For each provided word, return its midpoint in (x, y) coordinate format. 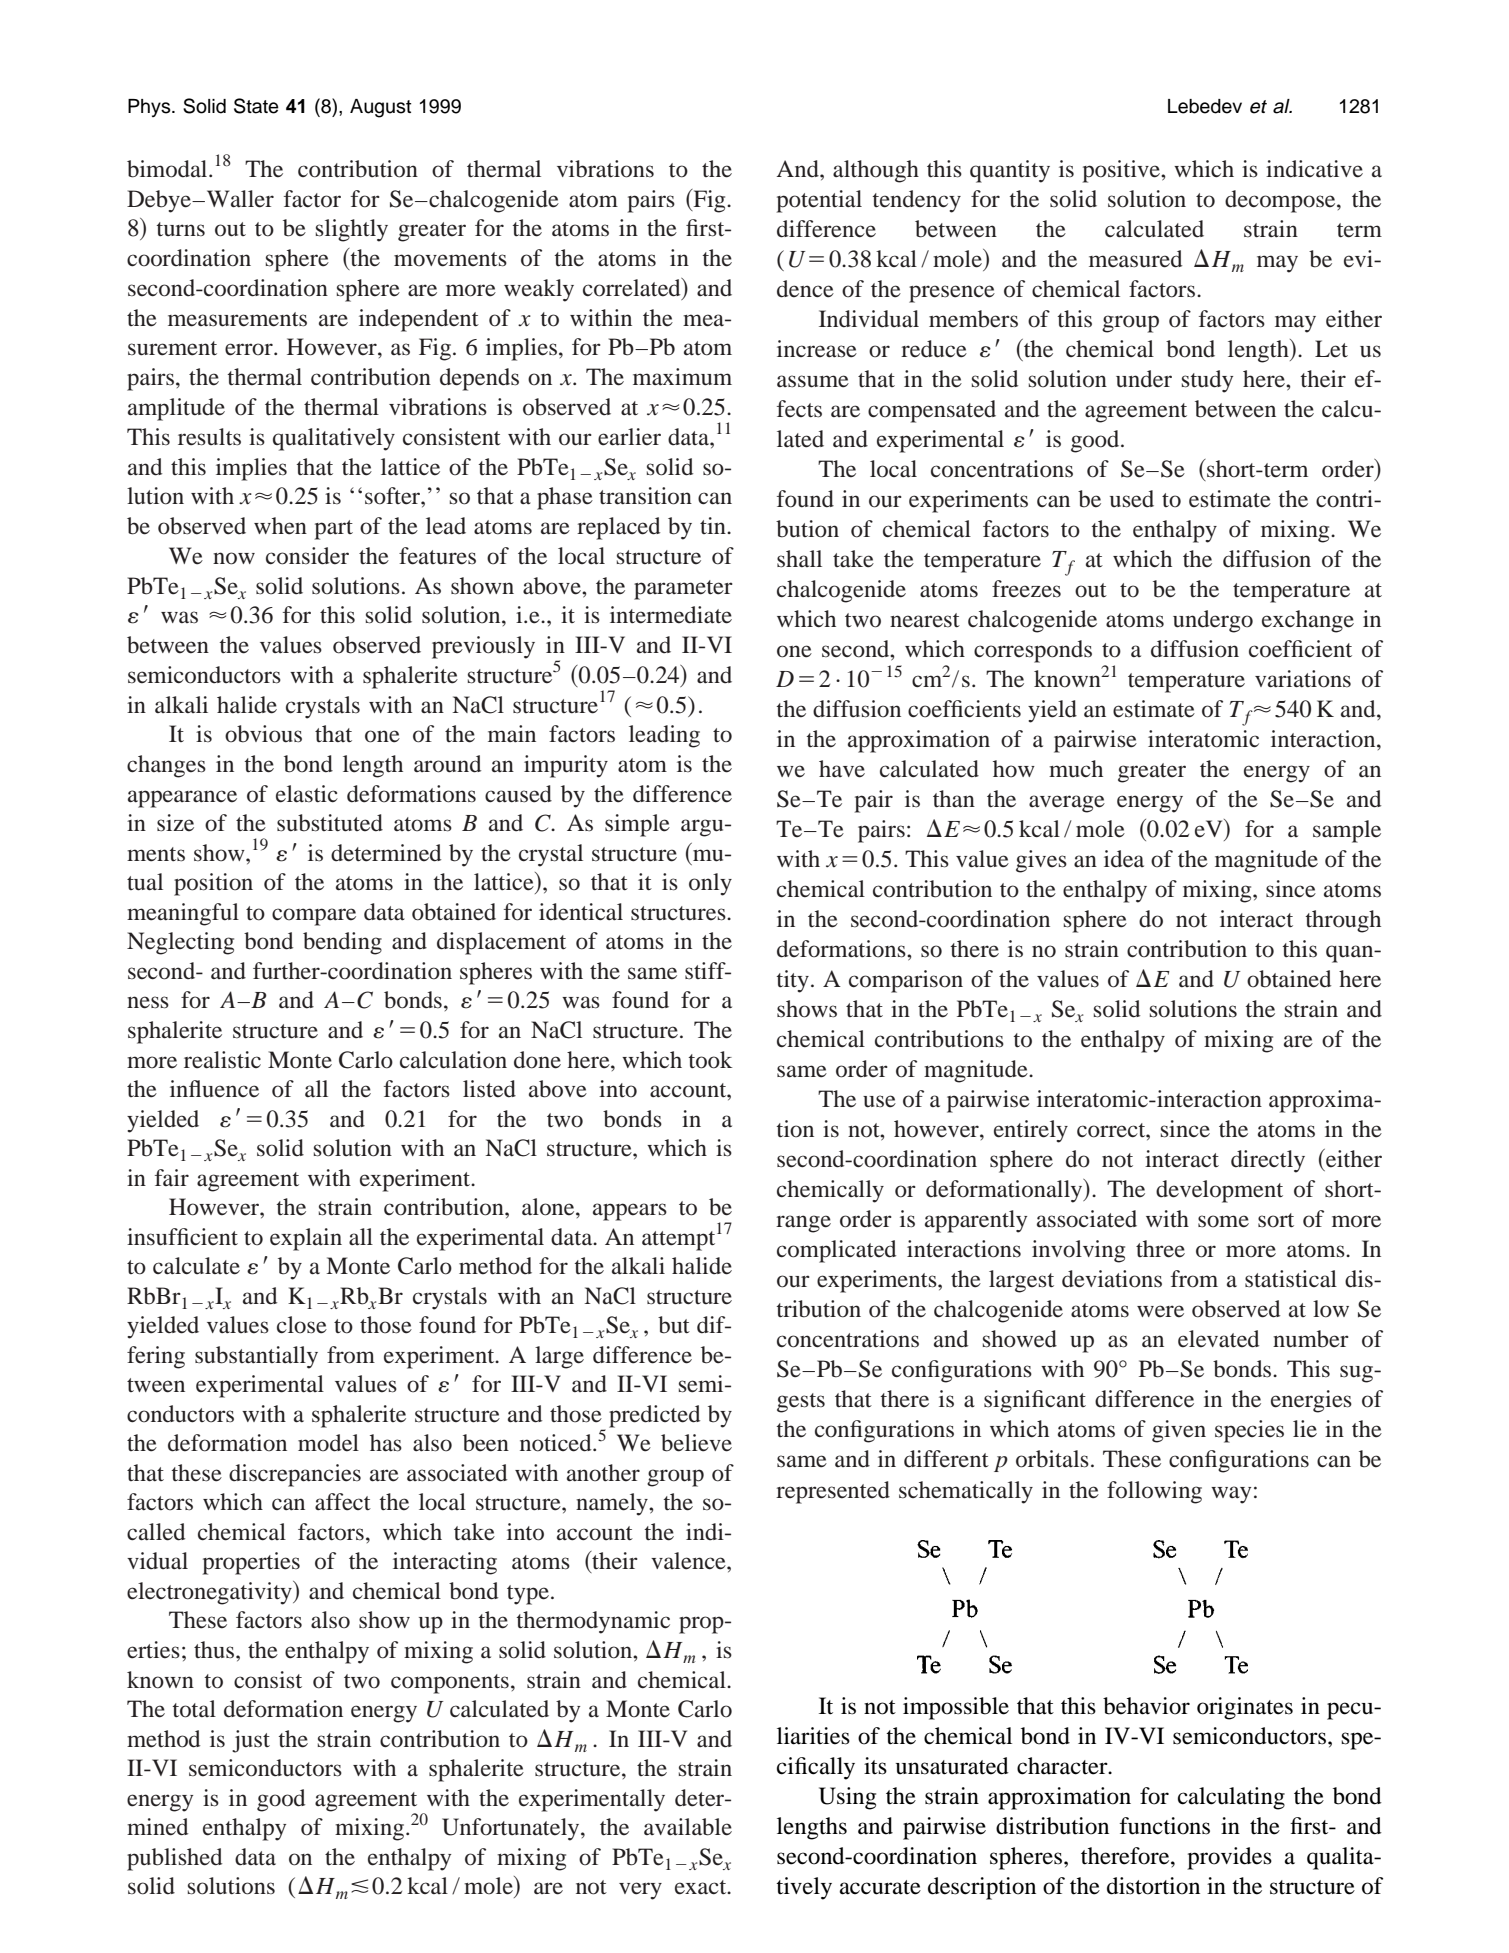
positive (1122, 171)
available (688, 1827)
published (174, 1859)
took (710, 1060)
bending (342, 943)
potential (819, 201)
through (1343, 921)
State (256, 106)
